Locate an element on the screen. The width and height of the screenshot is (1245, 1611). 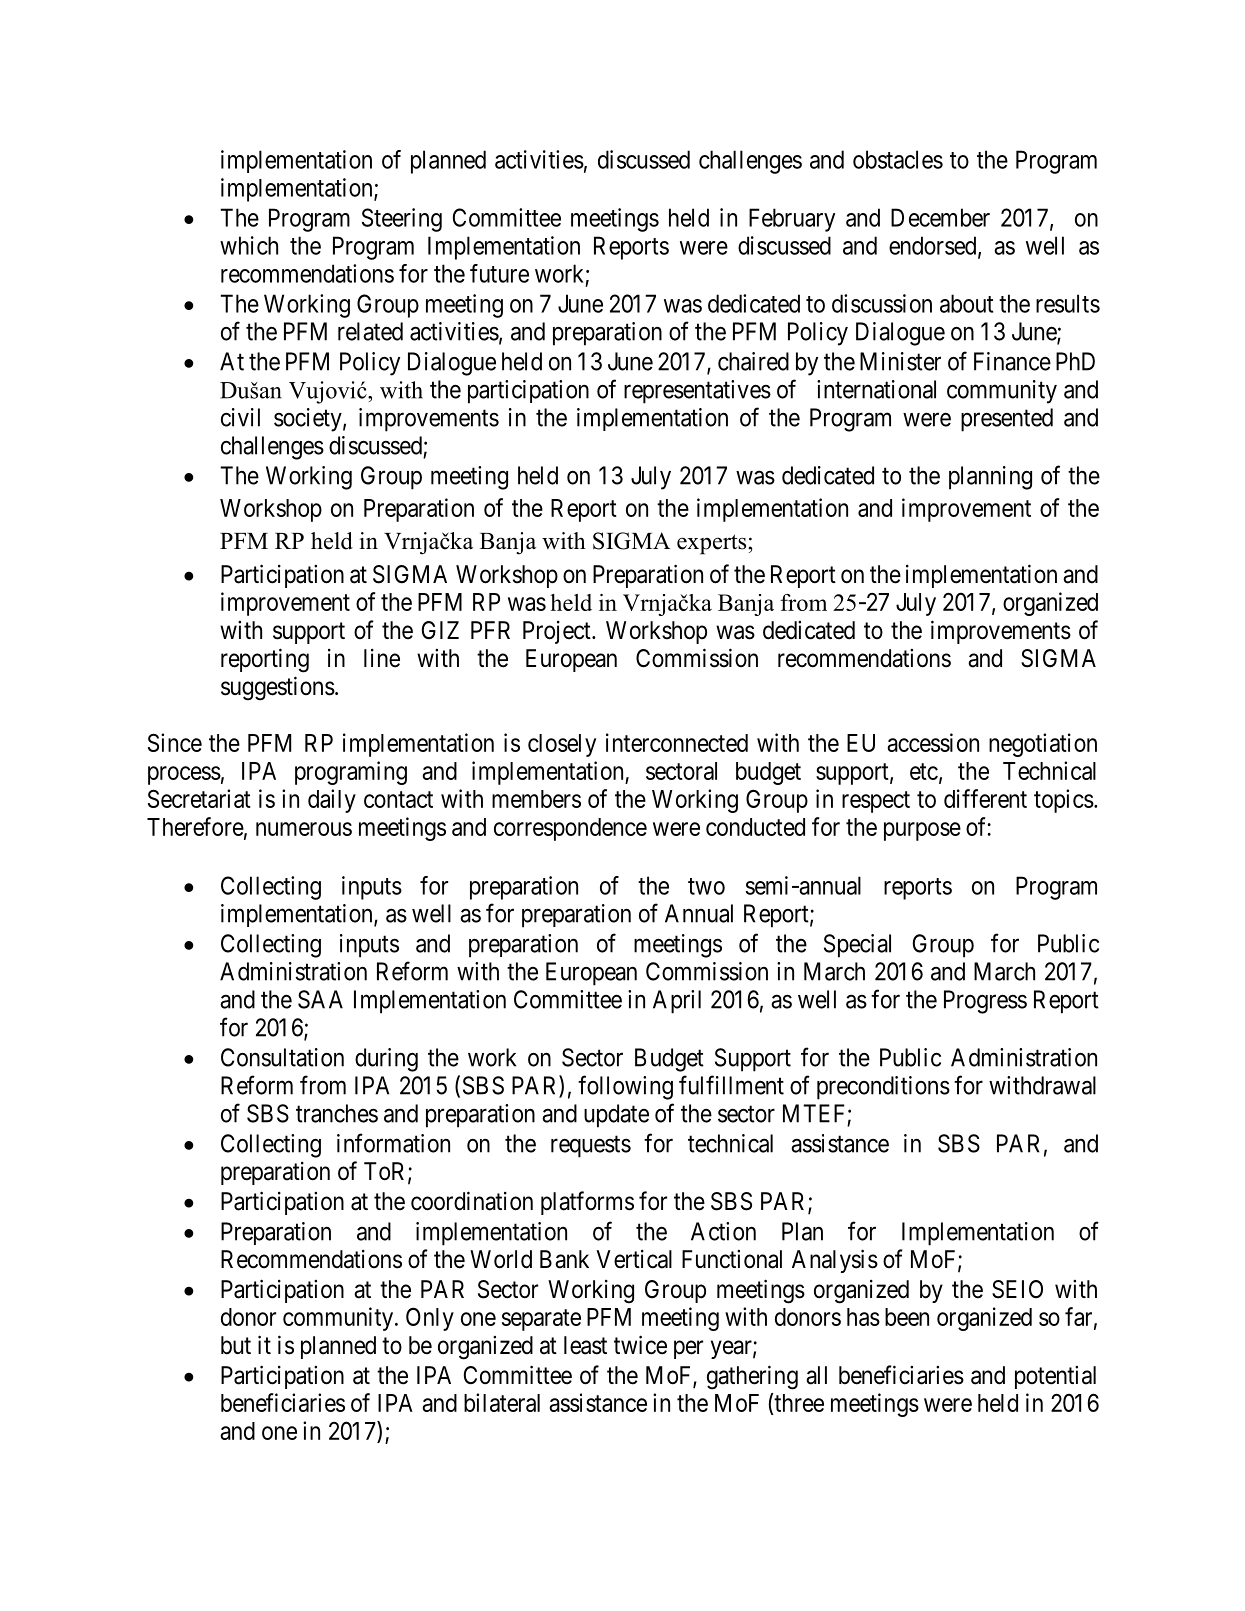
December is located at coordinates (940, 217).
